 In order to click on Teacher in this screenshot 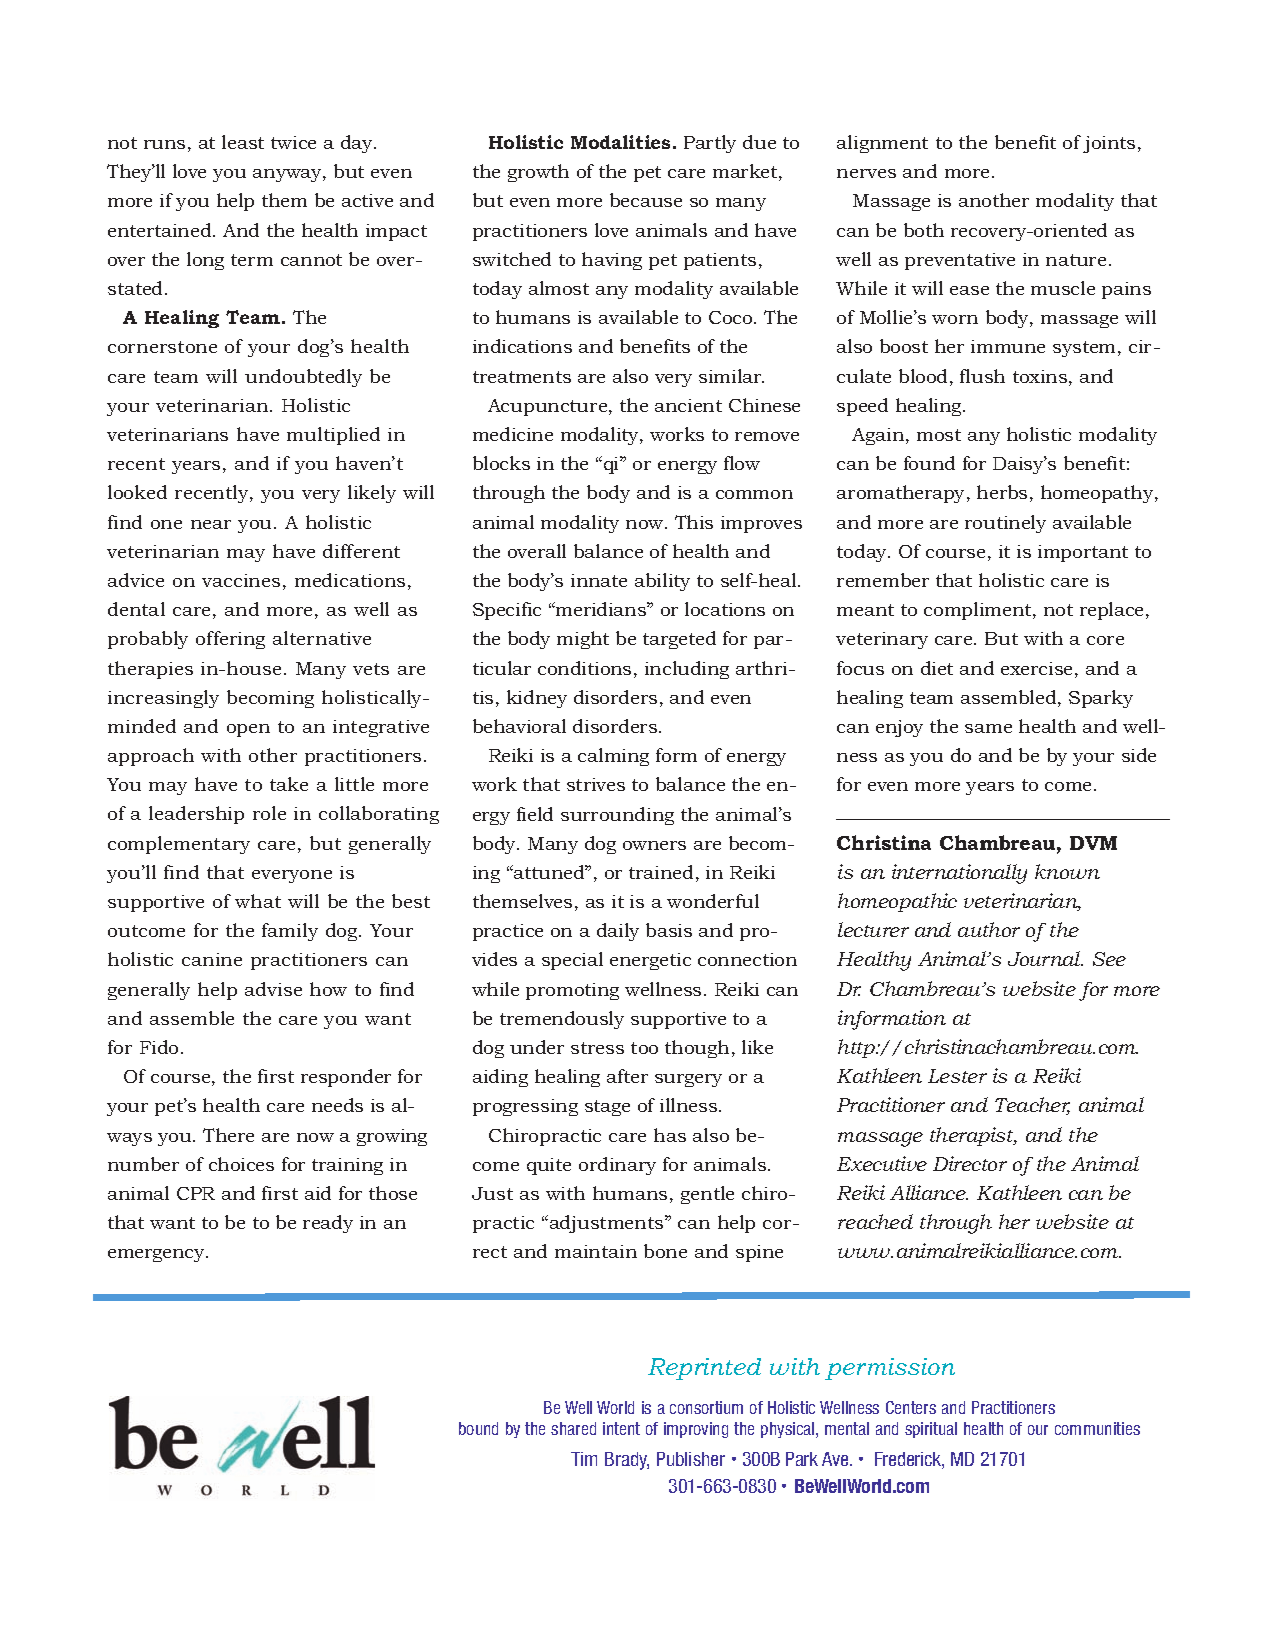, I will do `click(1032, 1106)`.
